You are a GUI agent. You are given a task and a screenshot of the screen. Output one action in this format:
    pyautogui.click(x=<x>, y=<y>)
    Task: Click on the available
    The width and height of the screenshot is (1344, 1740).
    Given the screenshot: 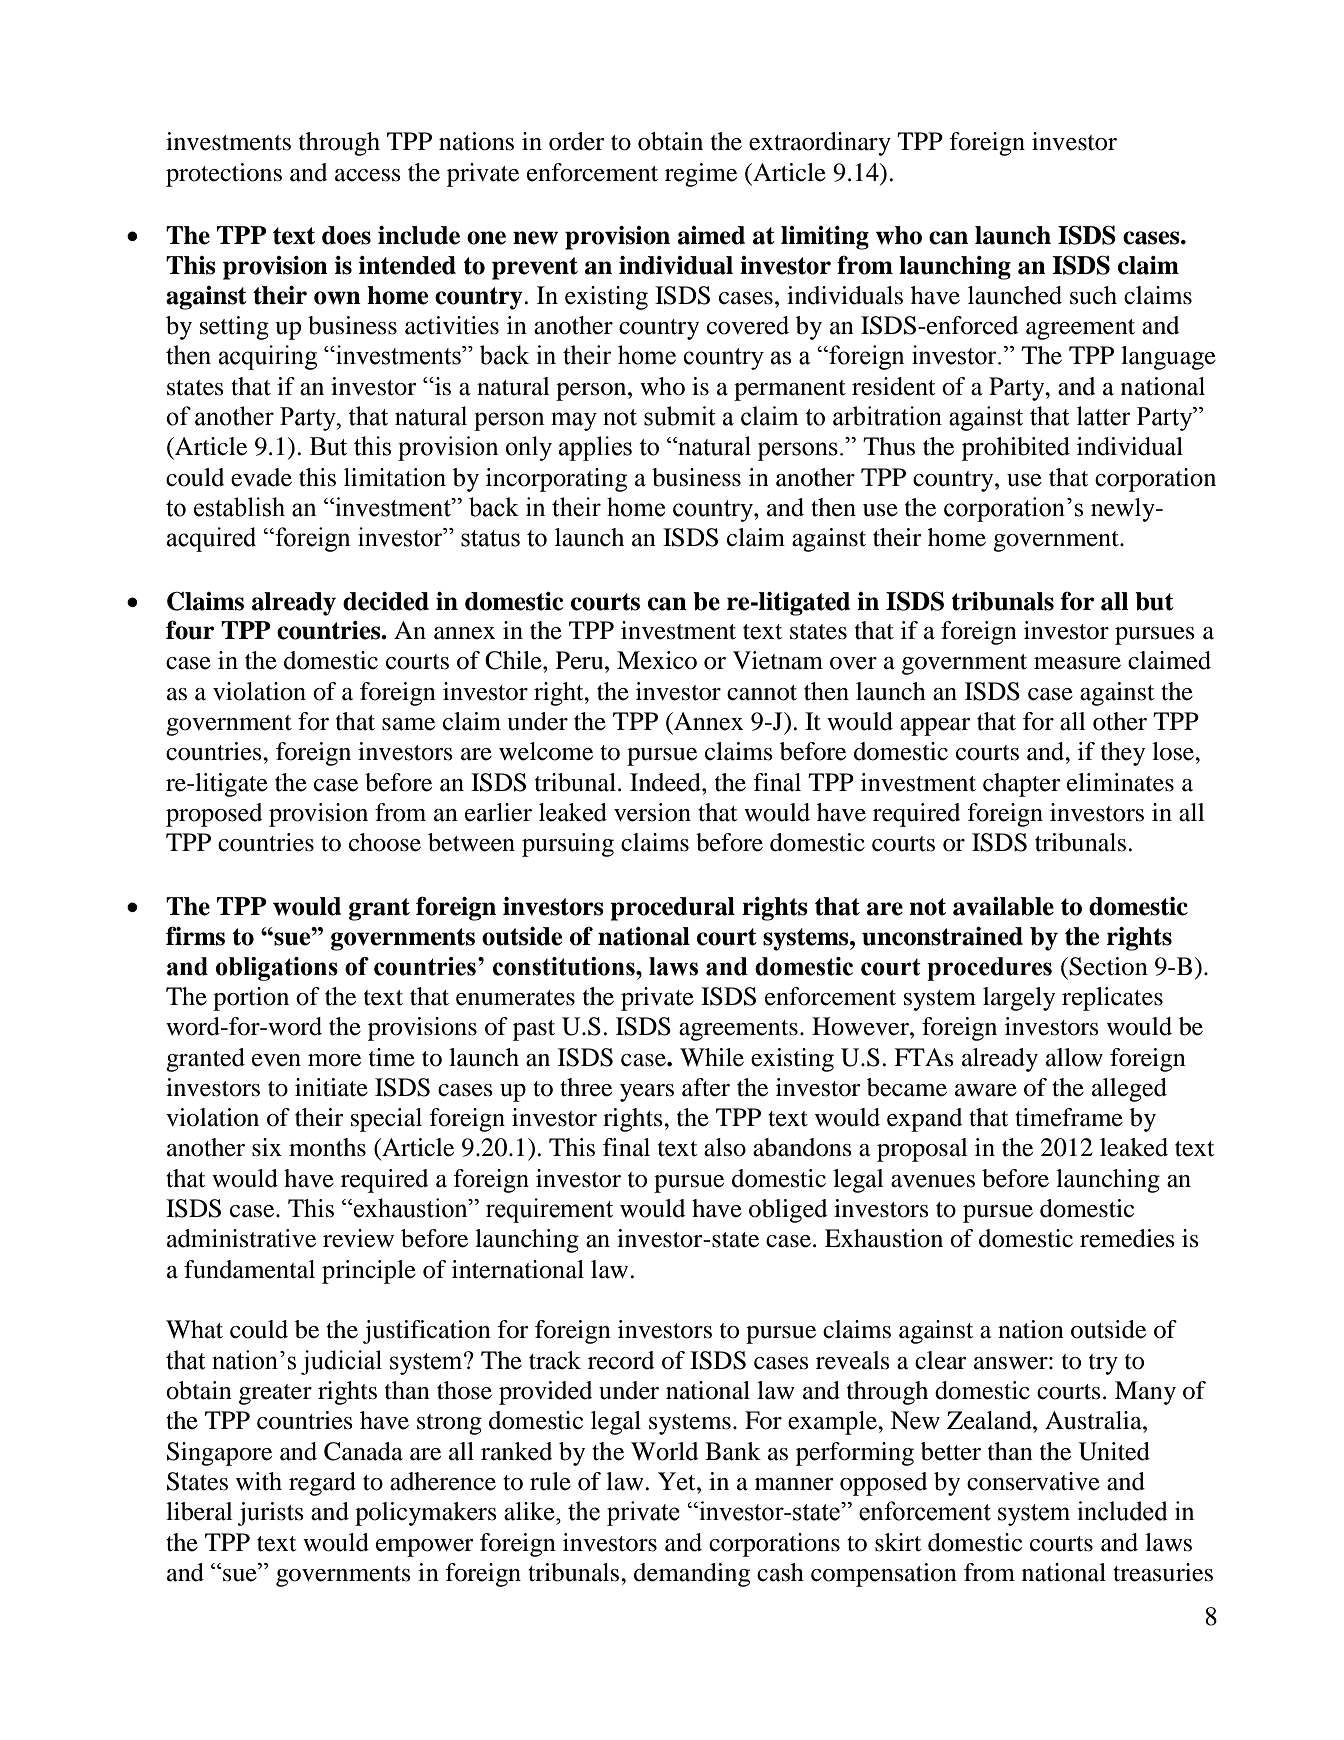 What is the action you would take?
    pyautogui.click(x=1003, y=906)
